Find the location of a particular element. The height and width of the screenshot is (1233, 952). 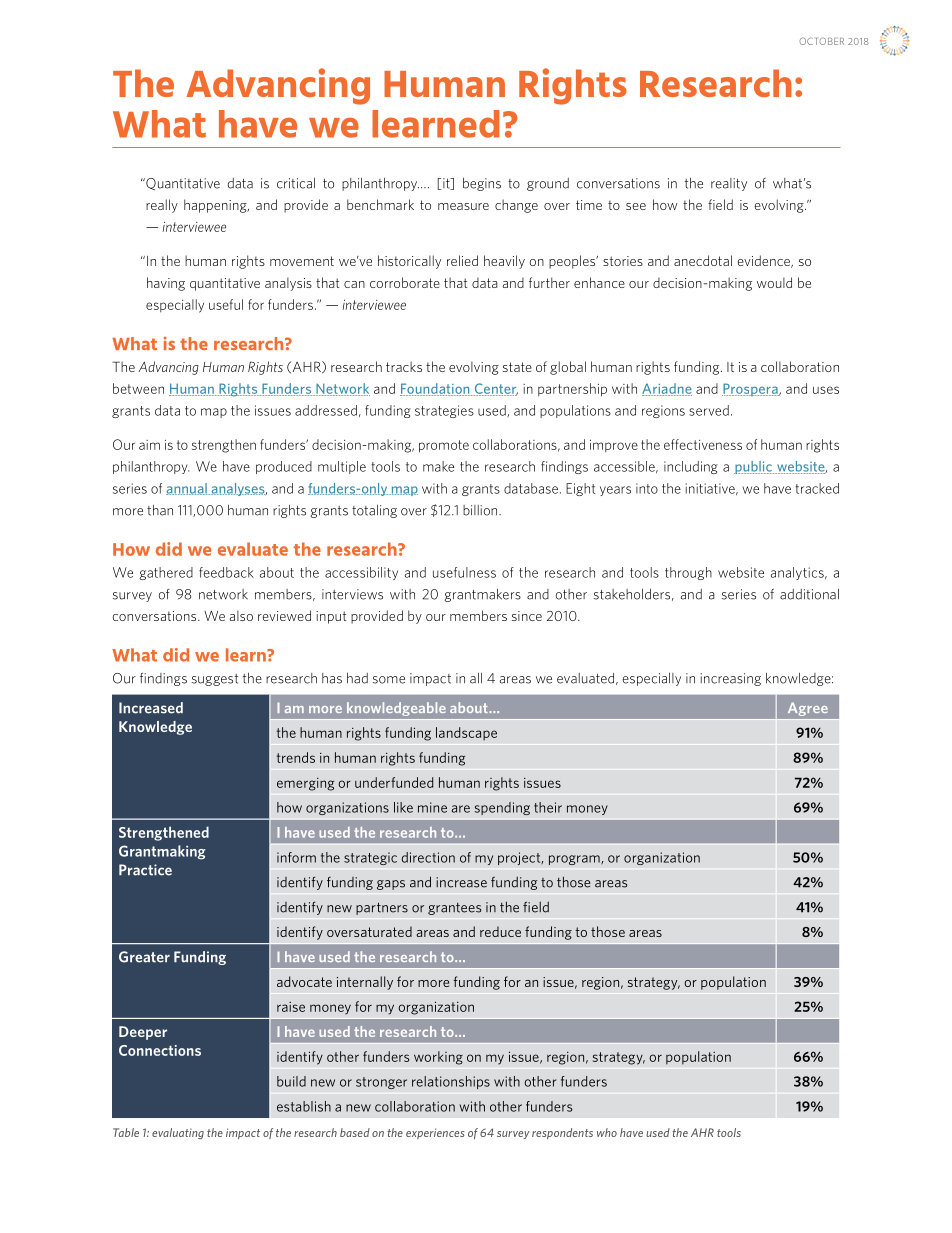

feedback is located at coordinates (226, 572).
